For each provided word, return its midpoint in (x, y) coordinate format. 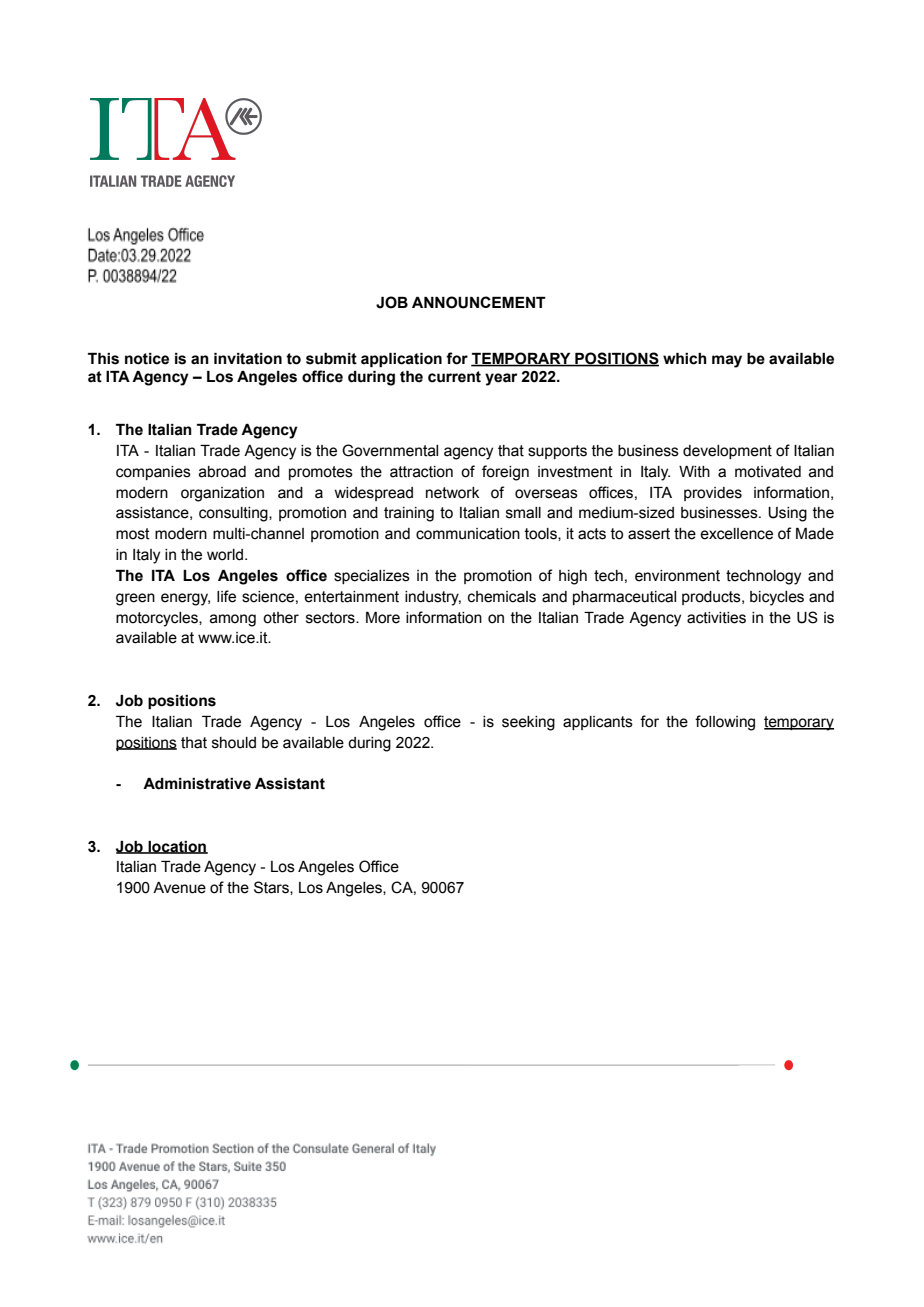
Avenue (179, 888)
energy (185, 599)
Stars (272, 888)
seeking (528, 723)
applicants (598, 723)
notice (147, 359)
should (234, 743)
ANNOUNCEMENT (479, 302)
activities (716, 618)
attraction (421, 472)
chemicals (502, 597)
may (727, 361)
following (725, 723)
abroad (222, 472)
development (727, 452)
